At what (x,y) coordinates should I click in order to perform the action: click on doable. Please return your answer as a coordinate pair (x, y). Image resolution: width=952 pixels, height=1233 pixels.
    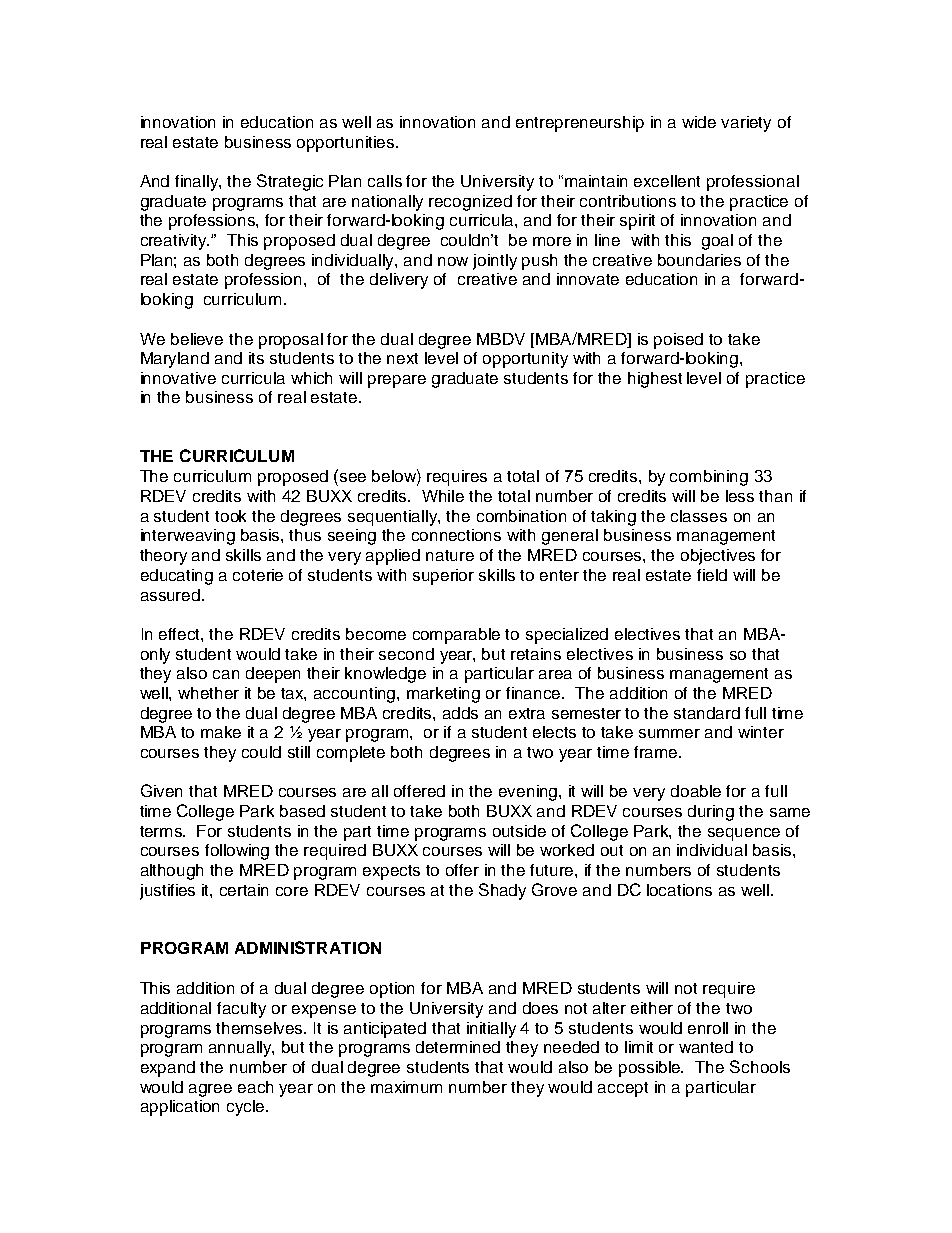
    Looking at the image, I should click on (696, 791).
